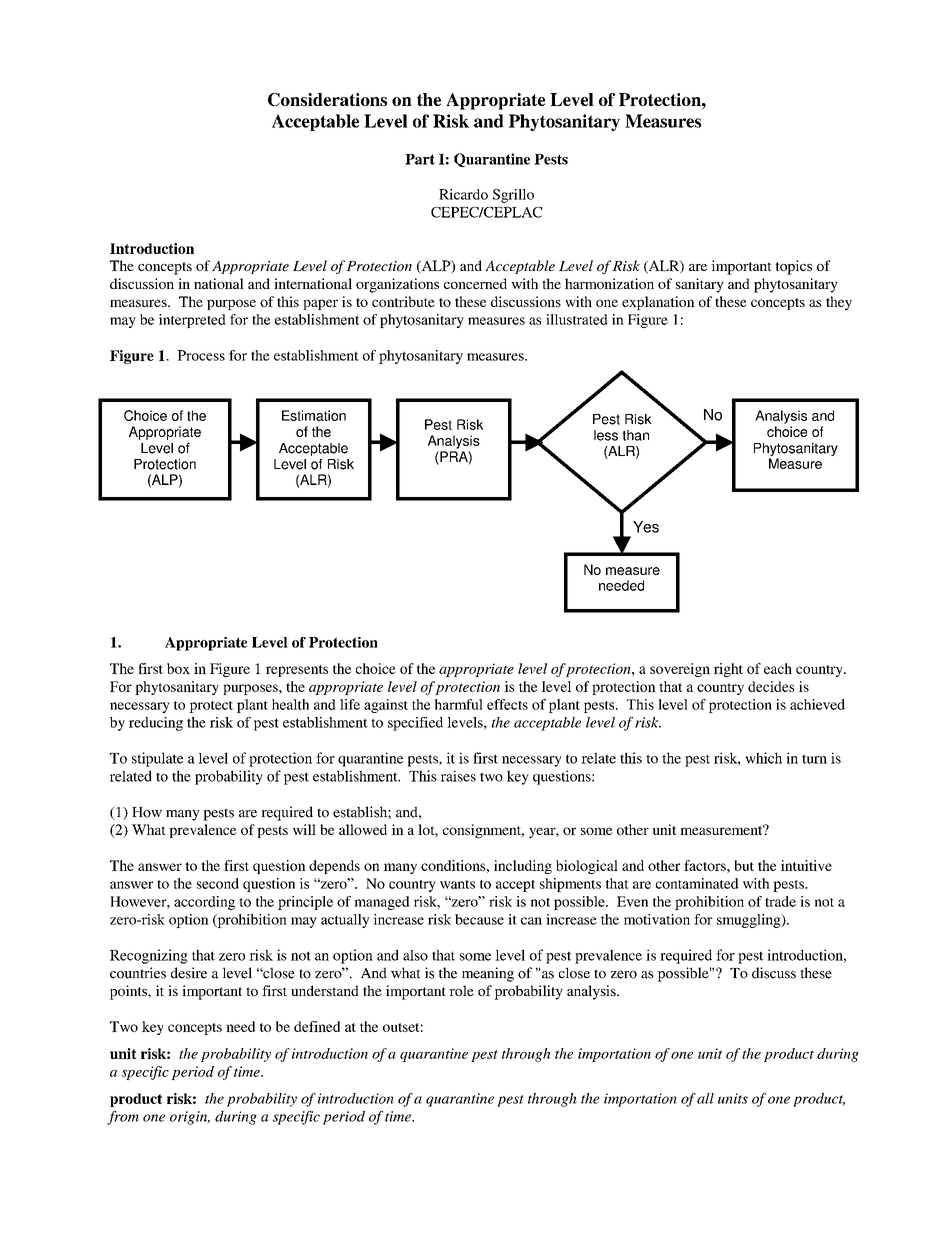 Image resolution: width=952 pixels, height=1233 pixels. Describe the element at coordinates (523, 867) in the page. I see `including` at that location.
